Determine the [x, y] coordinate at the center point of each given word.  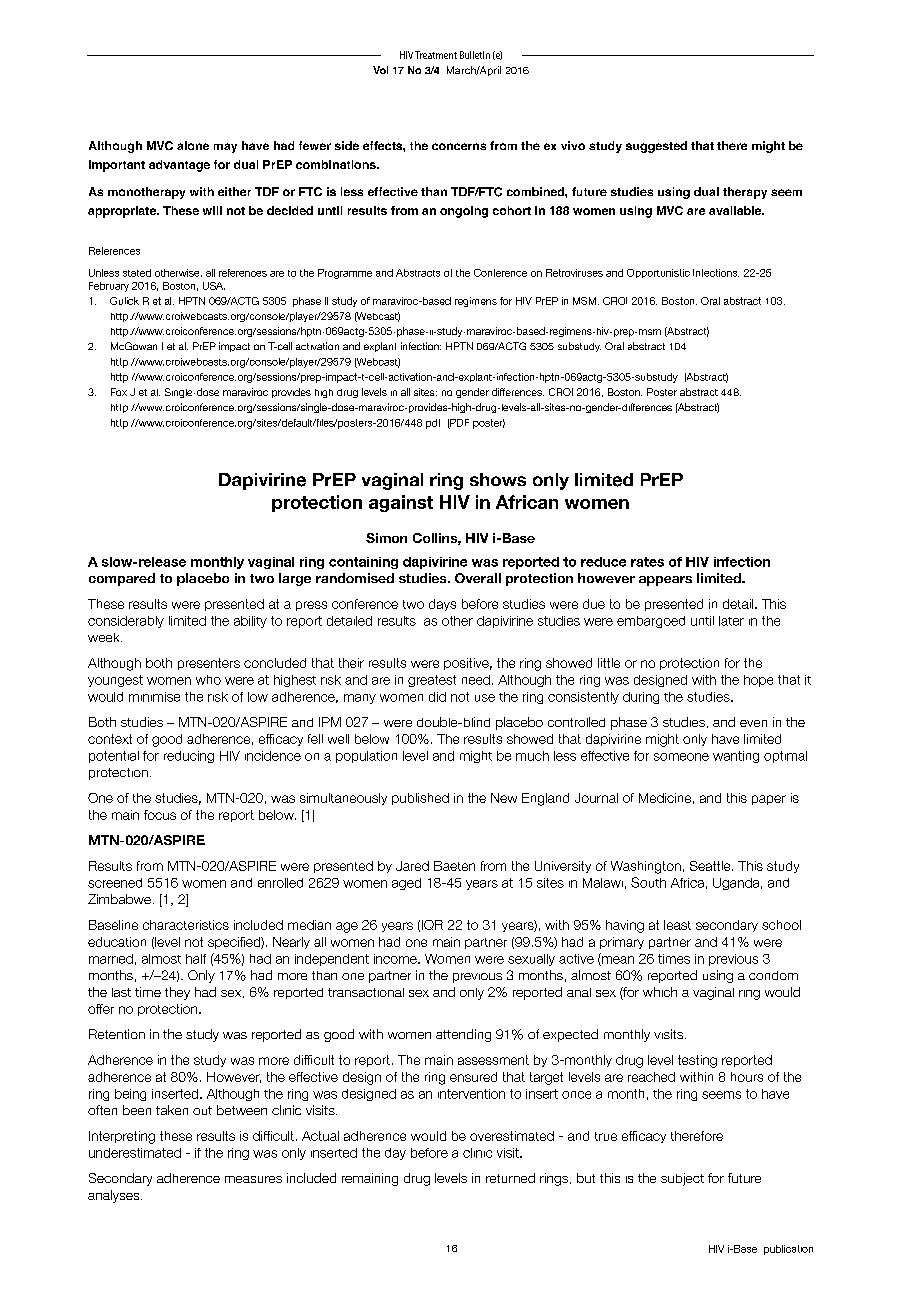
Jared [412, 866]
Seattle [711, 866]
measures [253, 1179]
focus [160, 815]
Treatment [436, 55]
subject [682, 1179]
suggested [656, 147]
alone [193, 145]
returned [510, 1178]
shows [498, 479]
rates [647, 562]
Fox [119, 392]
